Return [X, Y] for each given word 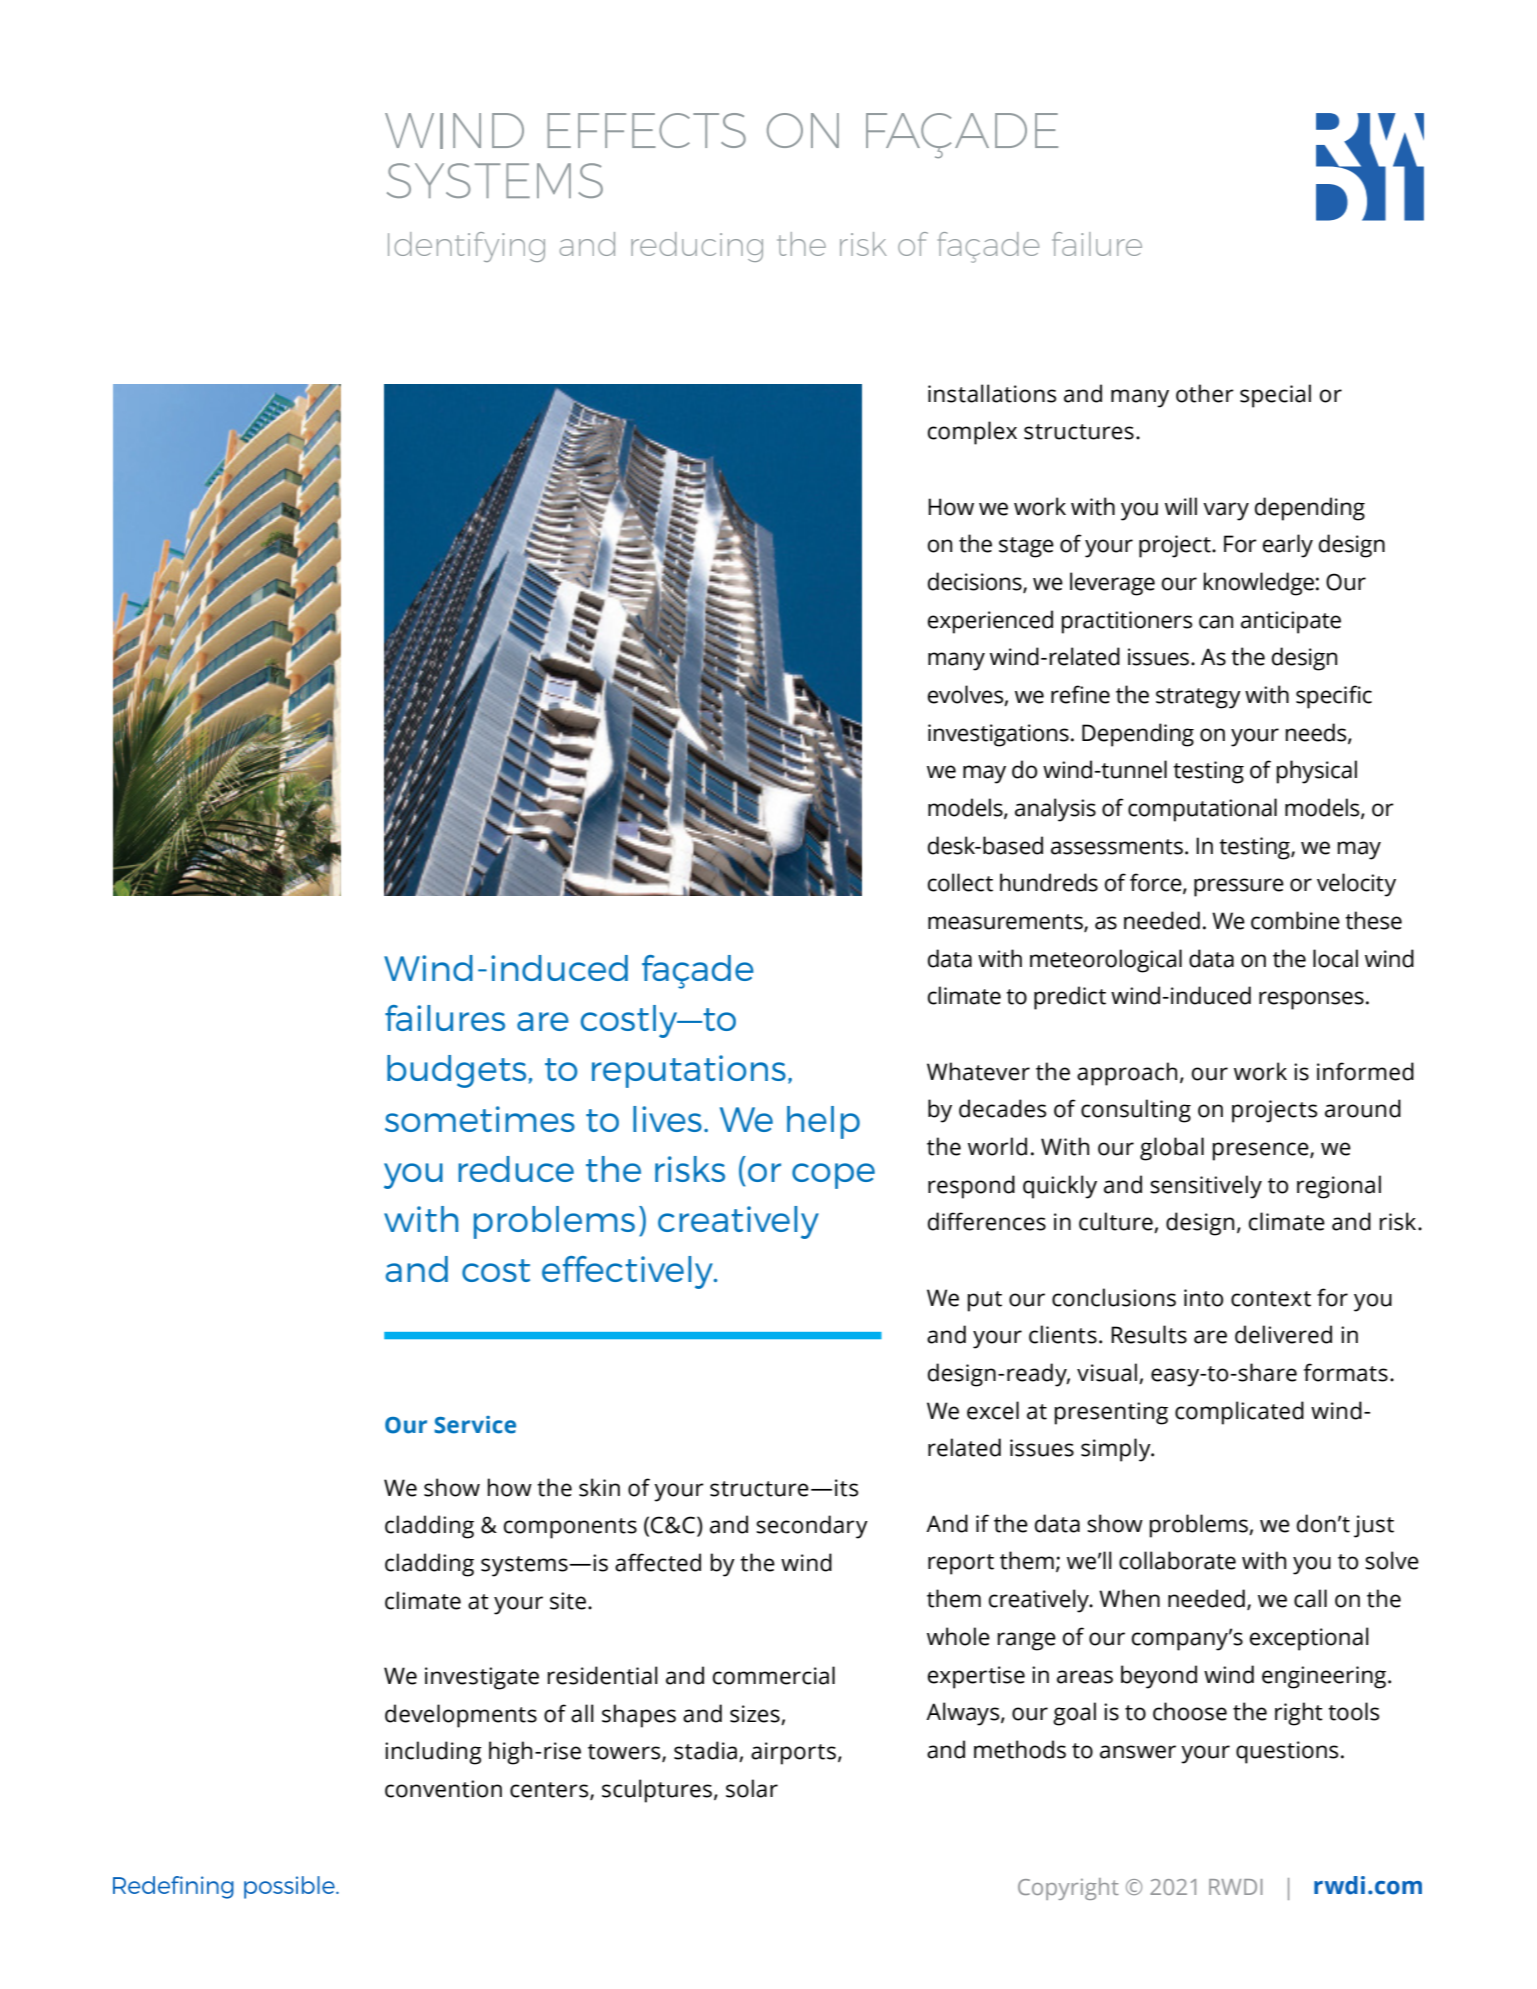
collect [960, 882]
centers [550, 1791]
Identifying [466, 247]
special [1275, 396]
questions [1287, 1752]
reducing [697, 247]
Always [964, 1714]
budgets [456, 1071]
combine [1295, 920]
